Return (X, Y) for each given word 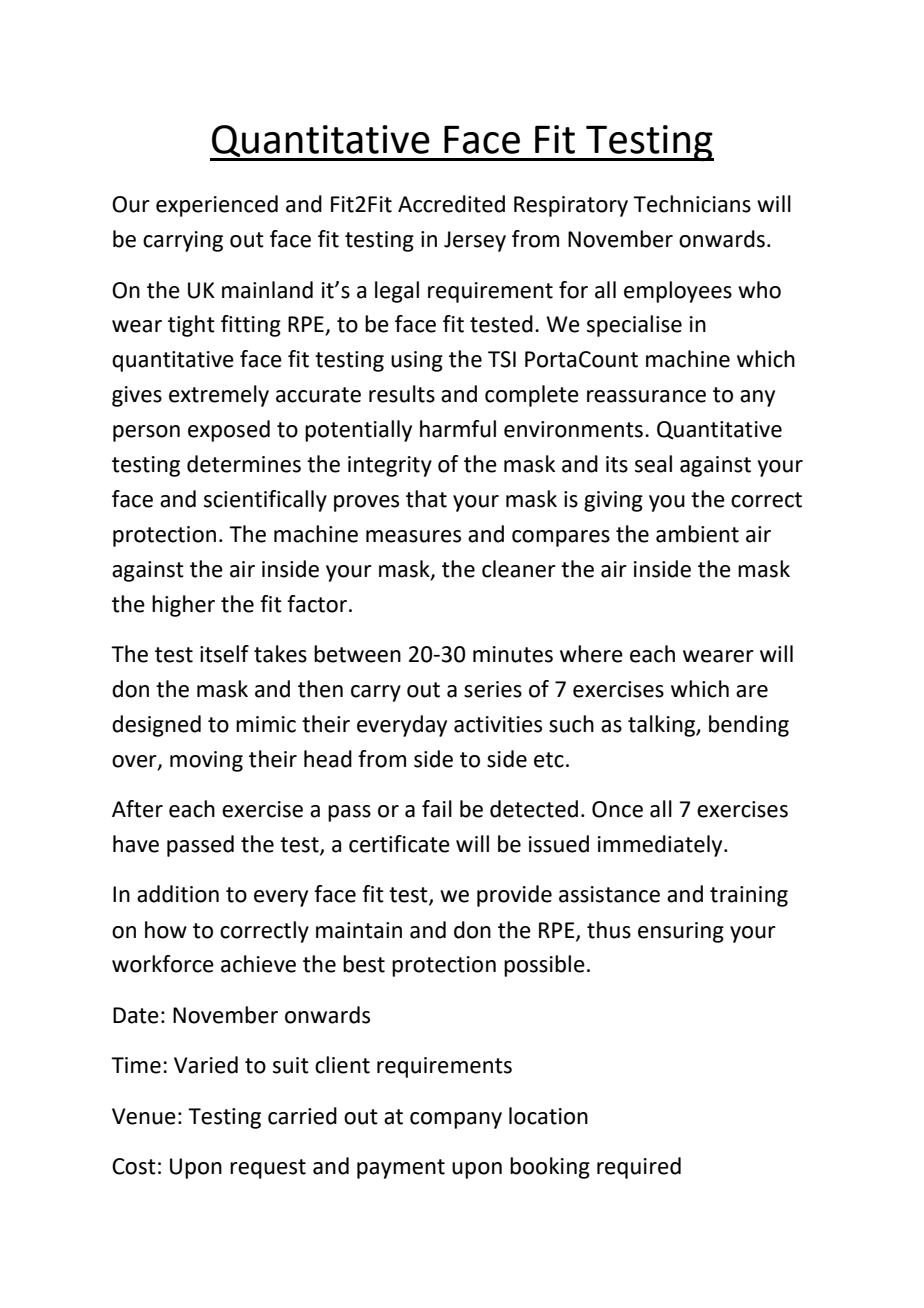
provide (514, 896)
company (456, 1120)
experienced (217, 206)
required (639, 1168)
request (268, 1169)
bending (749, 726)
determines (244, 464)
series (493, 689)
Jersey (475, 241)
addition (178, 894)
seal (653, 464)
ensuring (681, 932)
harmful (458, 429)
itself (224, 654)
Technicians (692, 204)
